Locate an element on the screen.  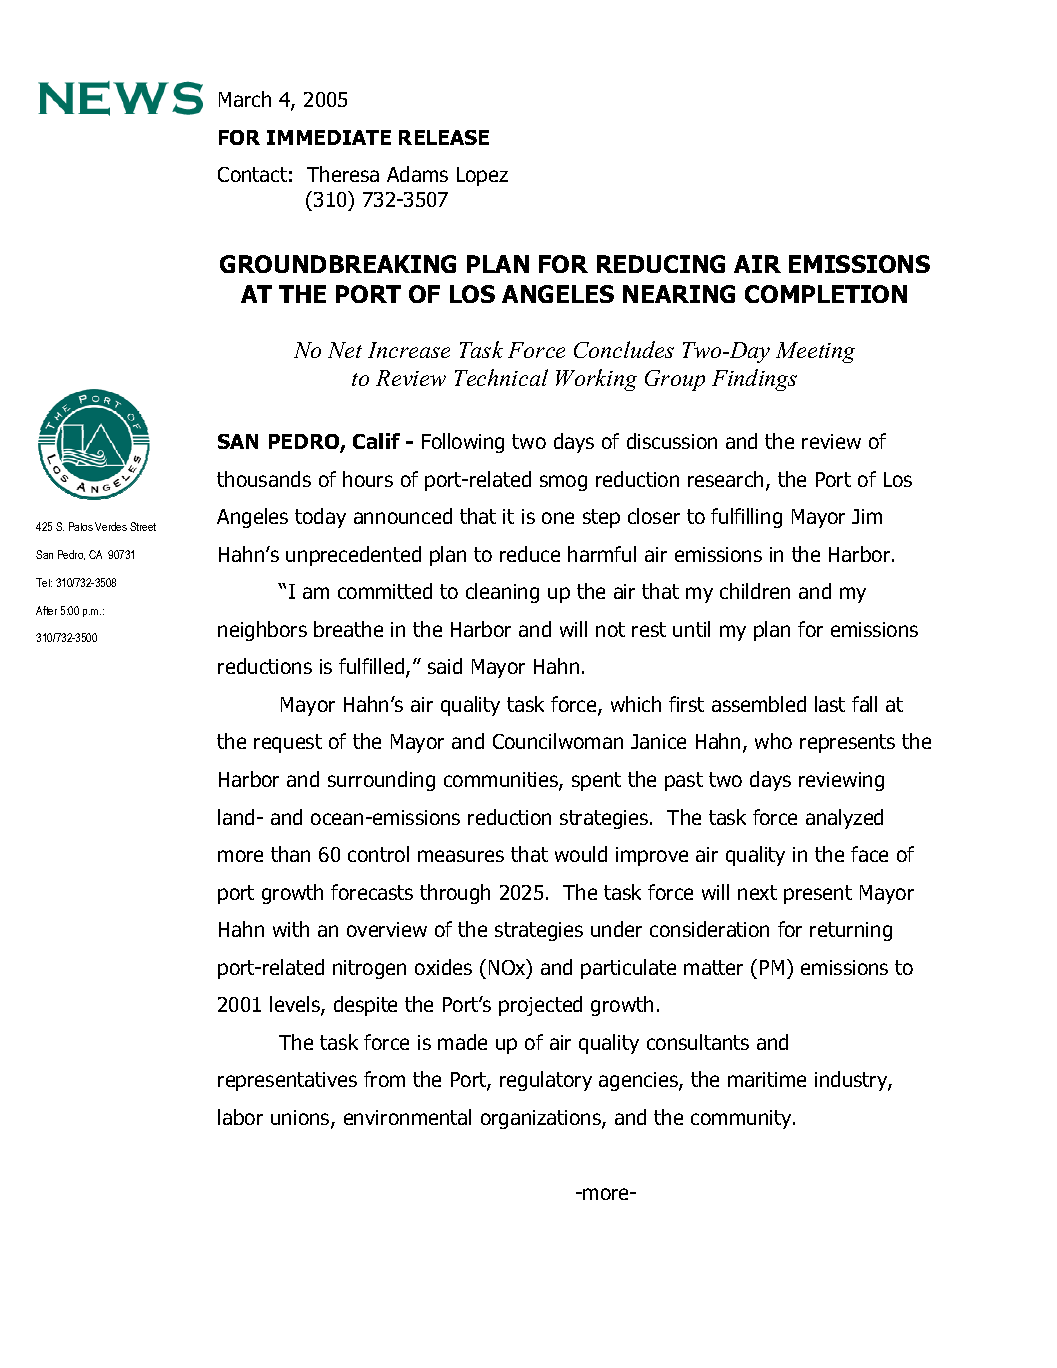
than is located at coordinates (290, 854).
